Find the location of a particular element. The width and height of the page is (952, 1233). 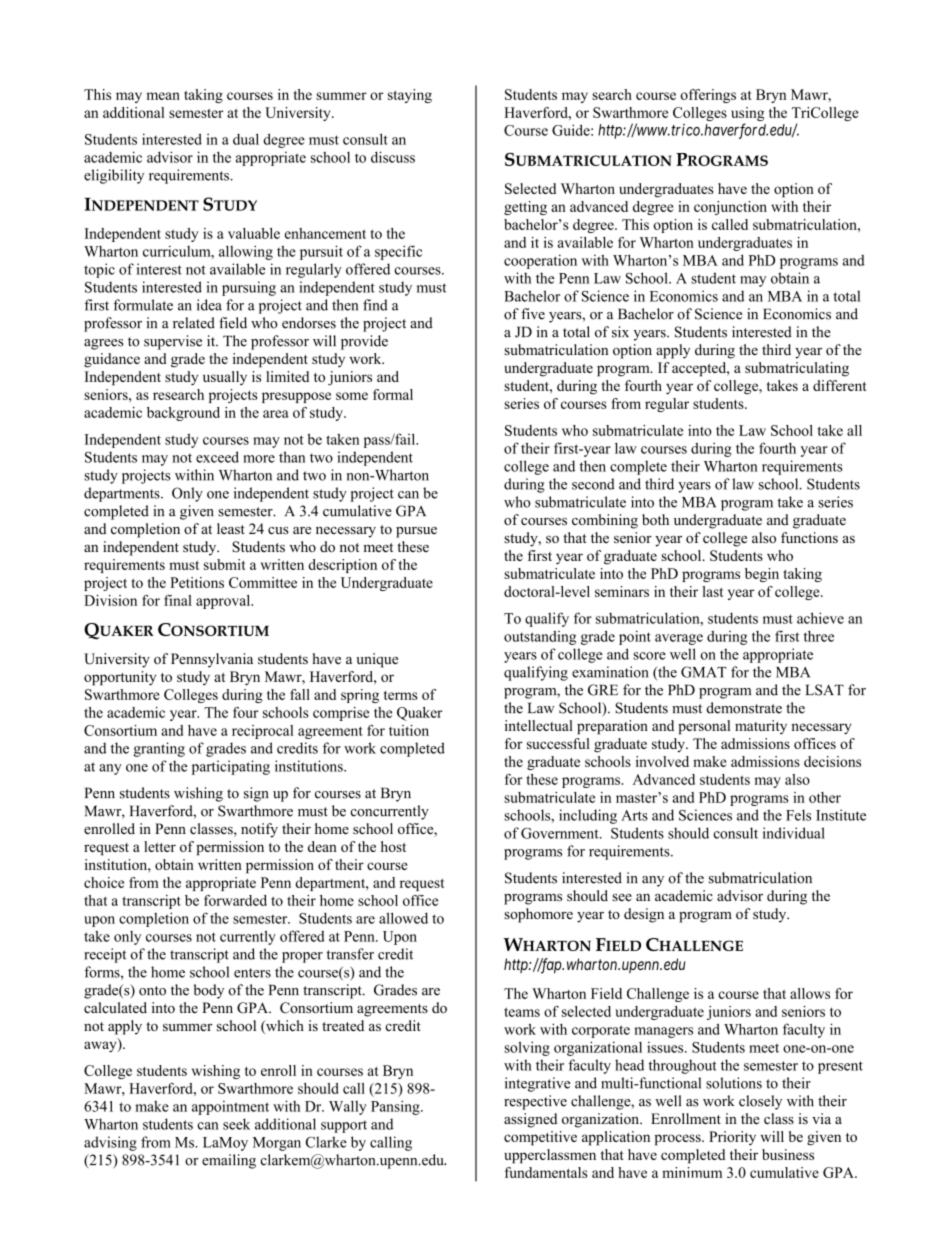

Fels is located at coordinates (798, 815).
